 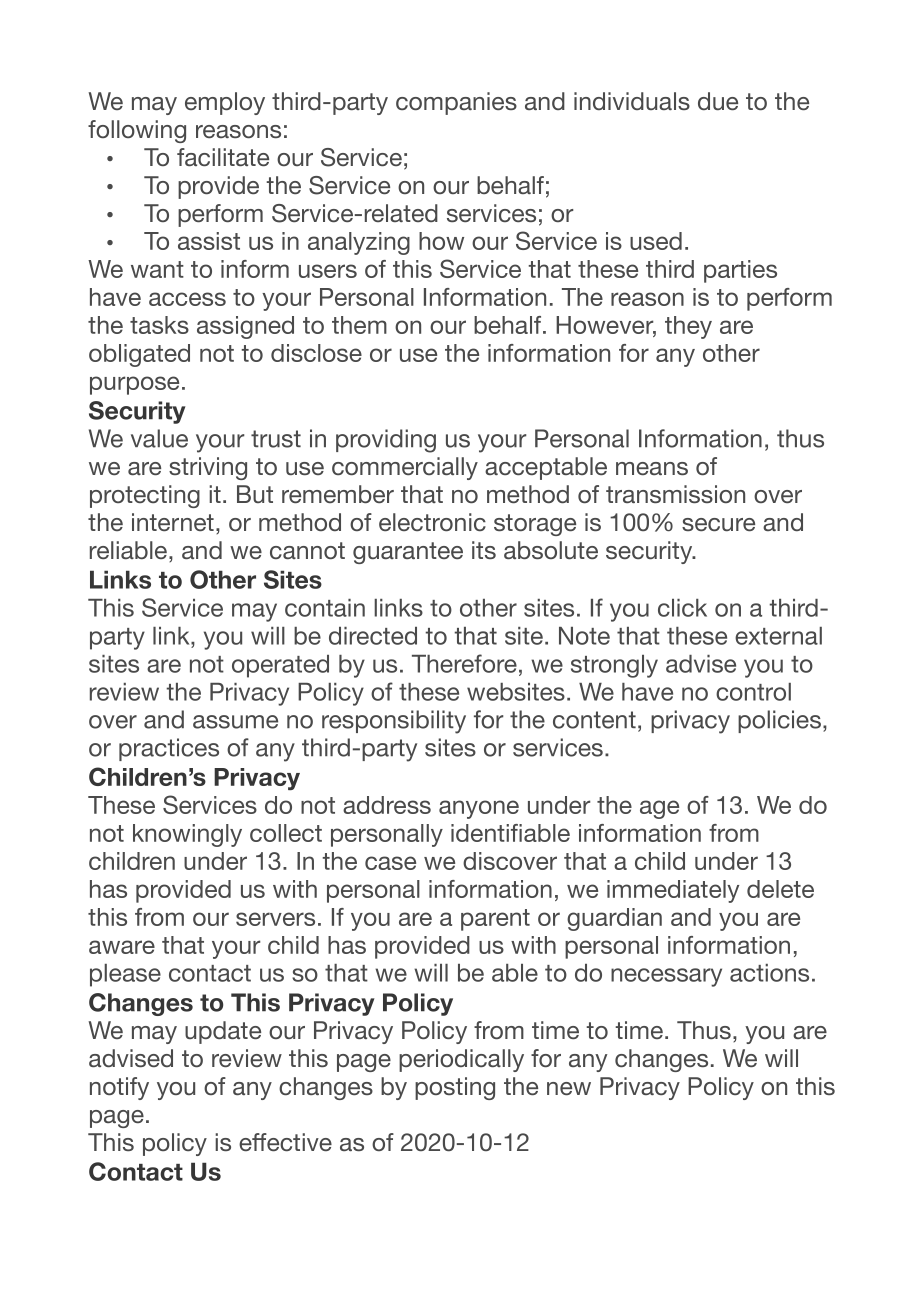 What do you see at coordinates (652, 468) in the image?
I see `means` at bounding box center [652, 468].
